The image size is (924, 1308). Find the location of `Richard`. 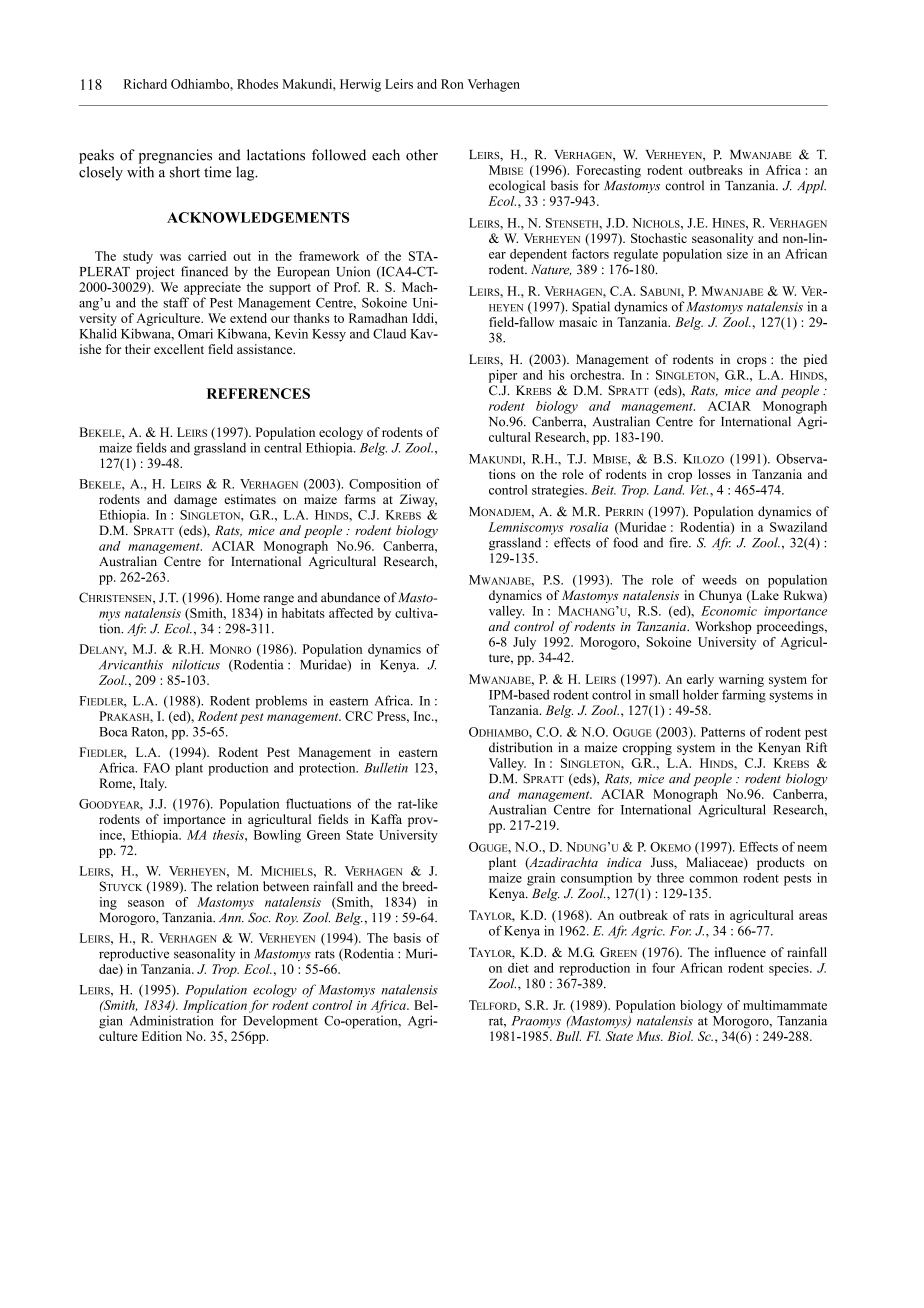

Richard is located at coordinates (145, 84).
